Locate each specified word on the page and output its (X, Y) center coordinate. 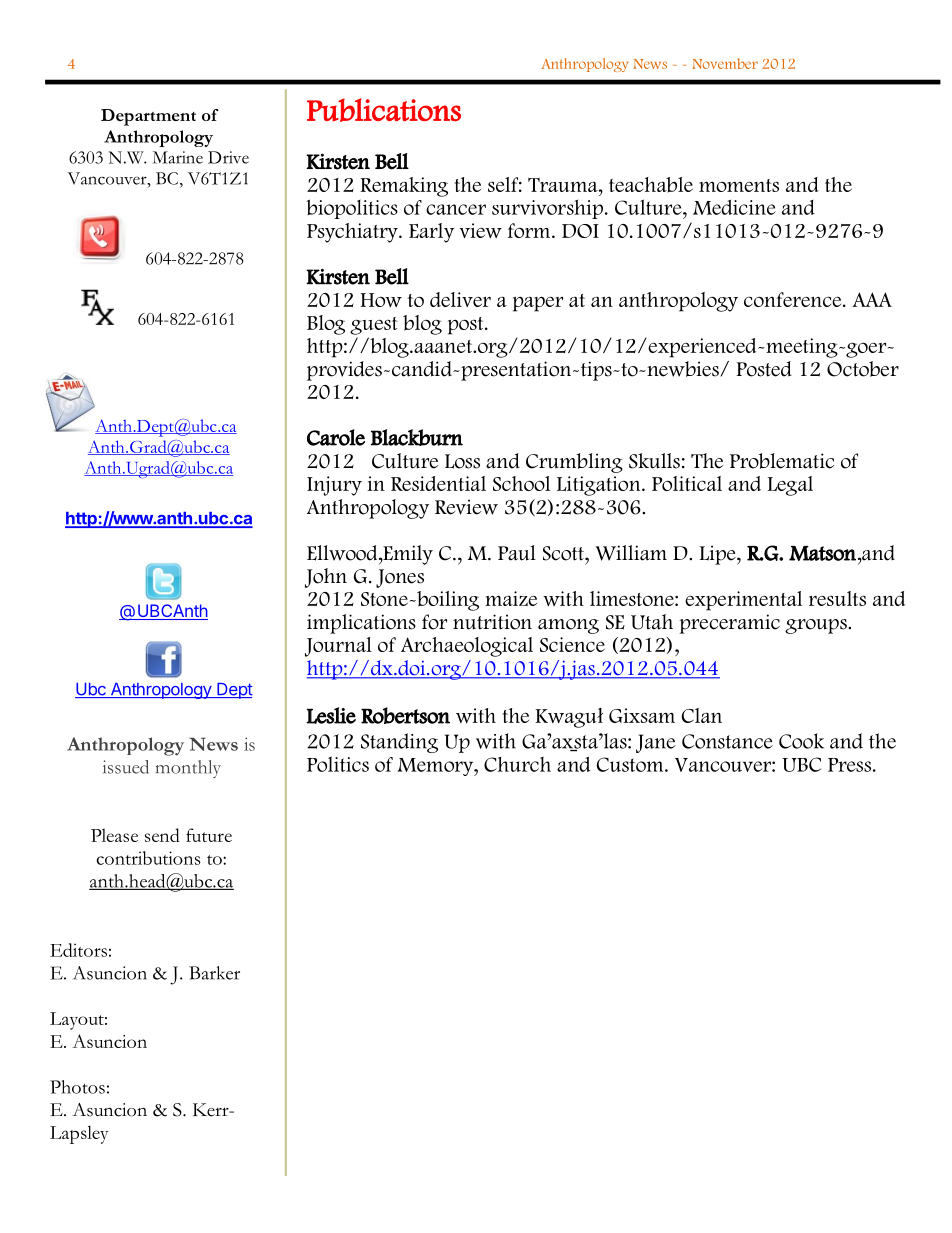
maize (511, 598)
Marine (178, 157)
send (162, 835)
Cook (801, 741)
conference (794, 299)
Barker (214, 973)
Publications (384, 110)
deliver (460, 299)
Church (517, 764)
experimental (743, 601)
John (326, 578)
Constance (727, 741)
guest (374, 326)
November (725, 63)
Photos (77, 1087)
